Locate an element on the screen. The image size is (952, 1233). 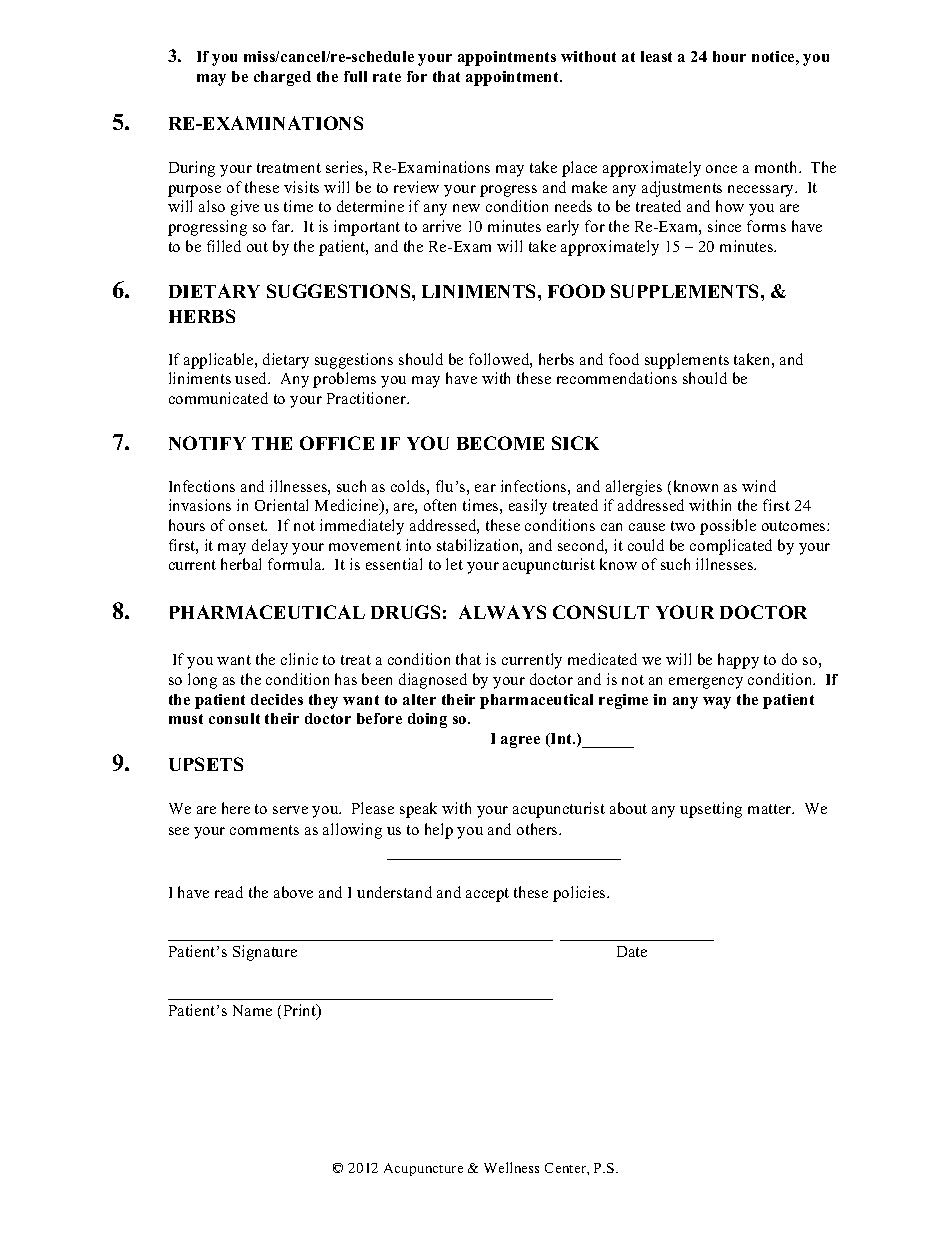
herbal is located at coordinates (241, 564).
